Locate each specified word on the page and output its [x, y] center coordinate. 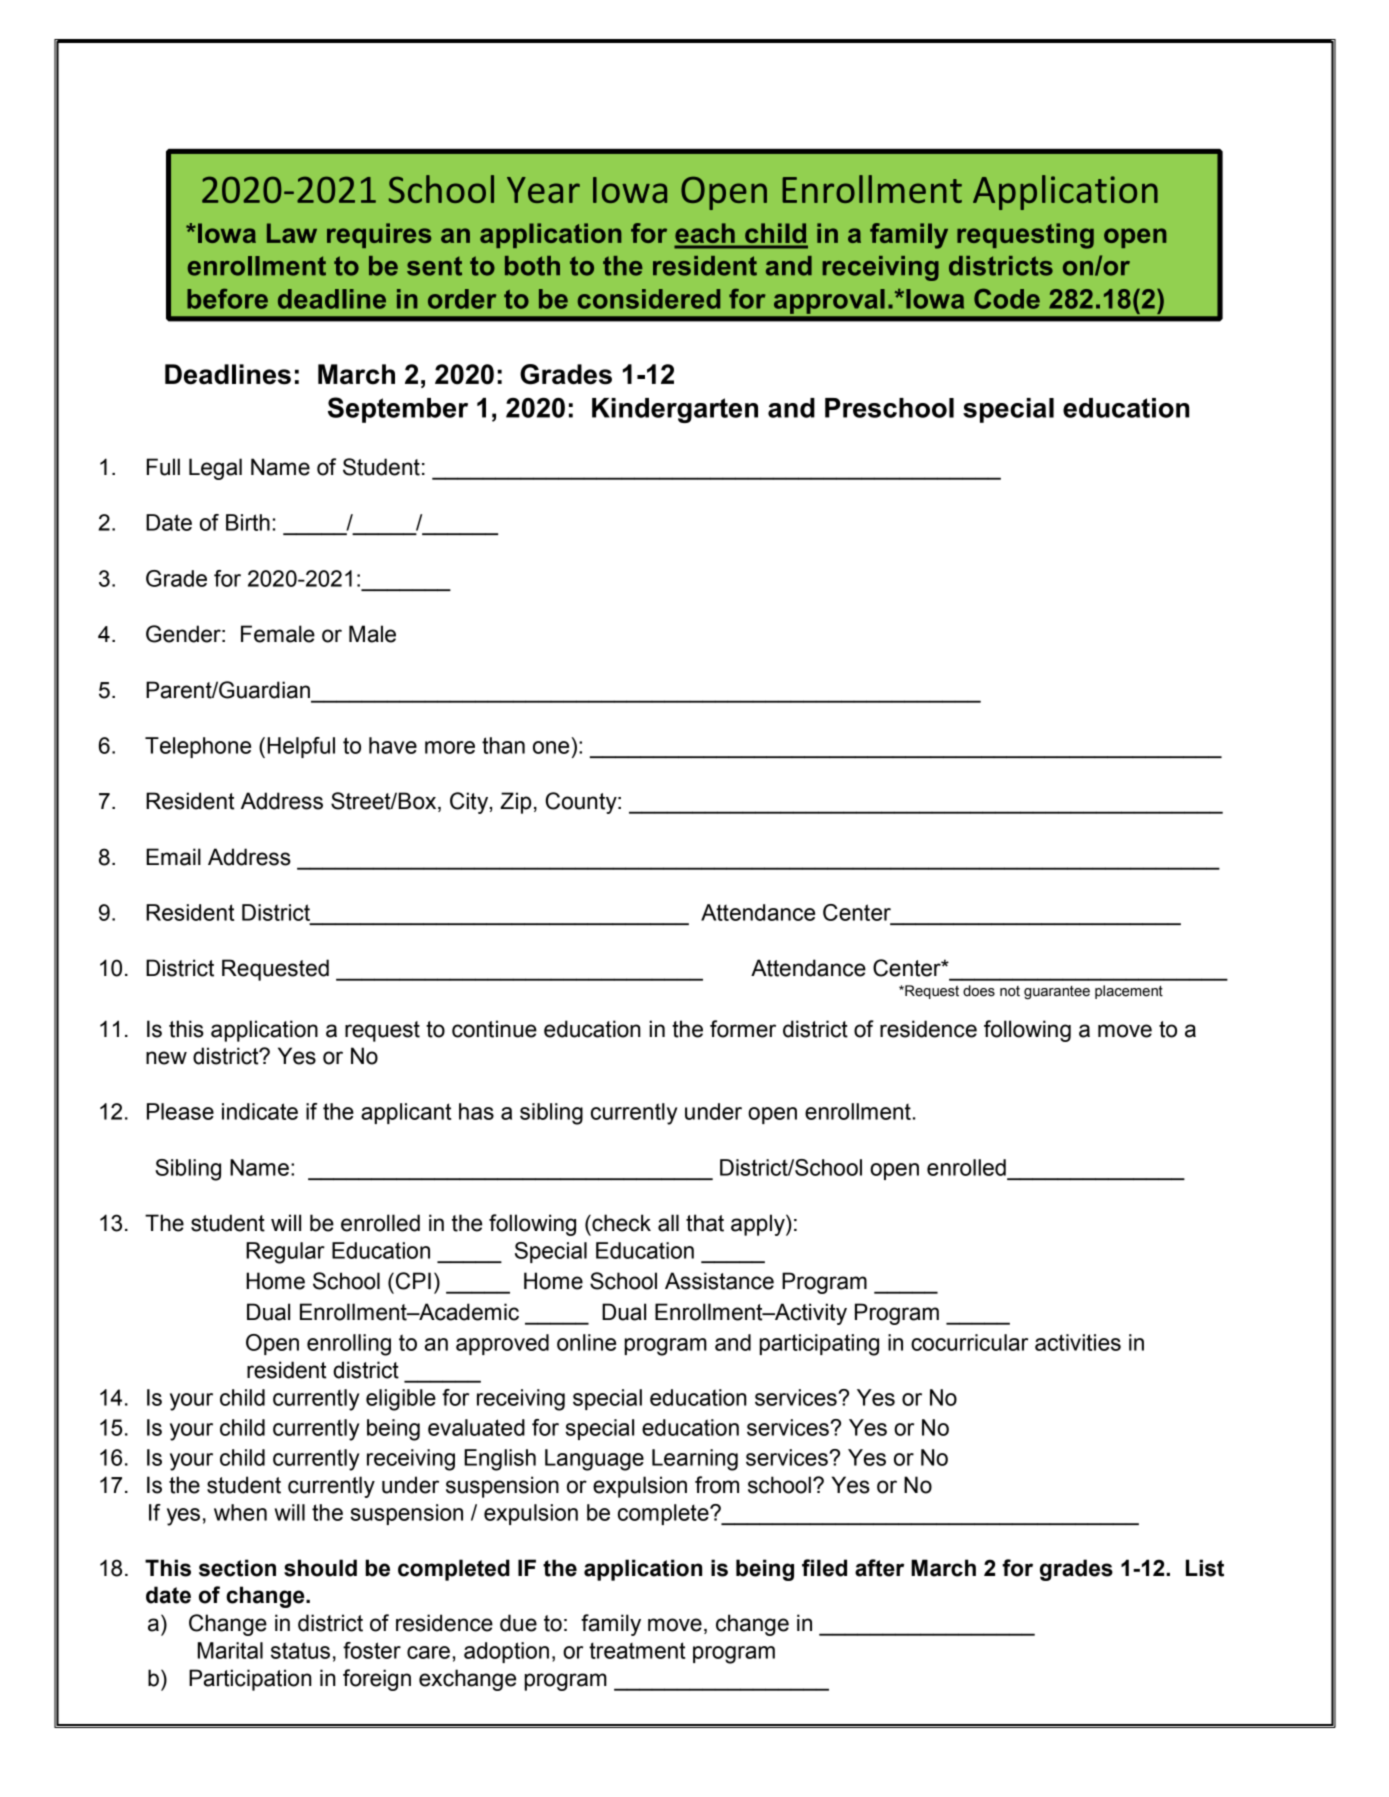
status [300, 1650]
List [1205, 1568]
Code [1007, 299]
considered [649, 299]
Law [292, 233]
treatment [637, 1650]
